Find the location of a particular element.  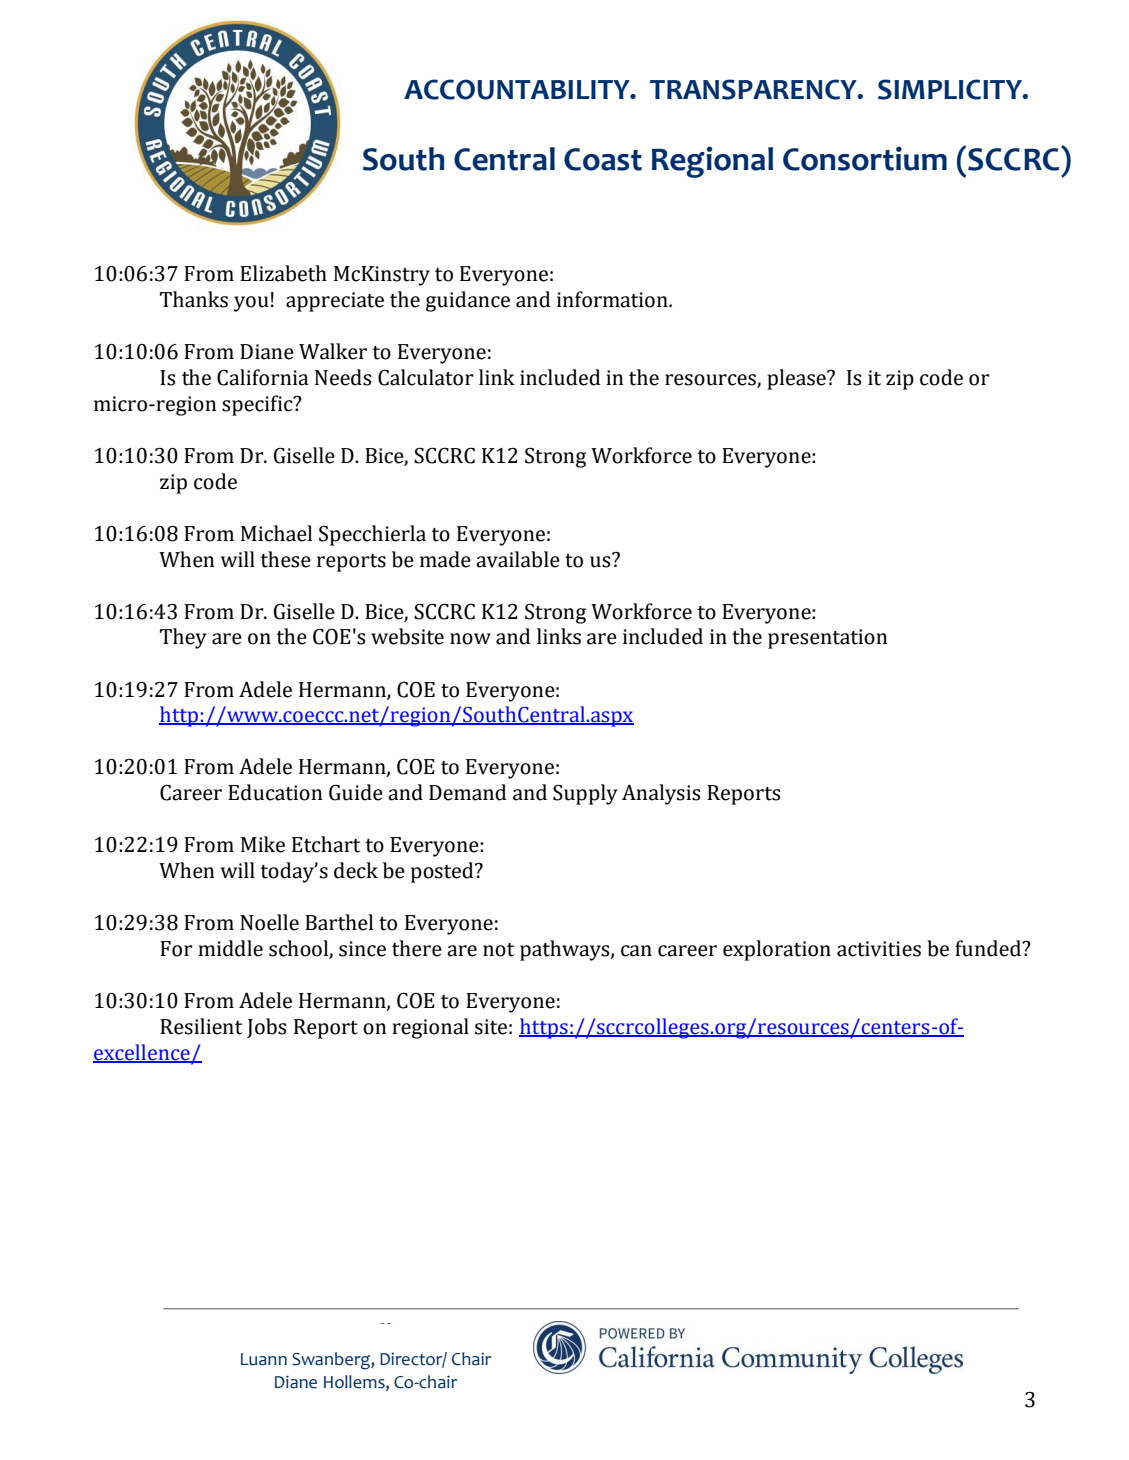

Michael is located at coordinates (276, 533).
